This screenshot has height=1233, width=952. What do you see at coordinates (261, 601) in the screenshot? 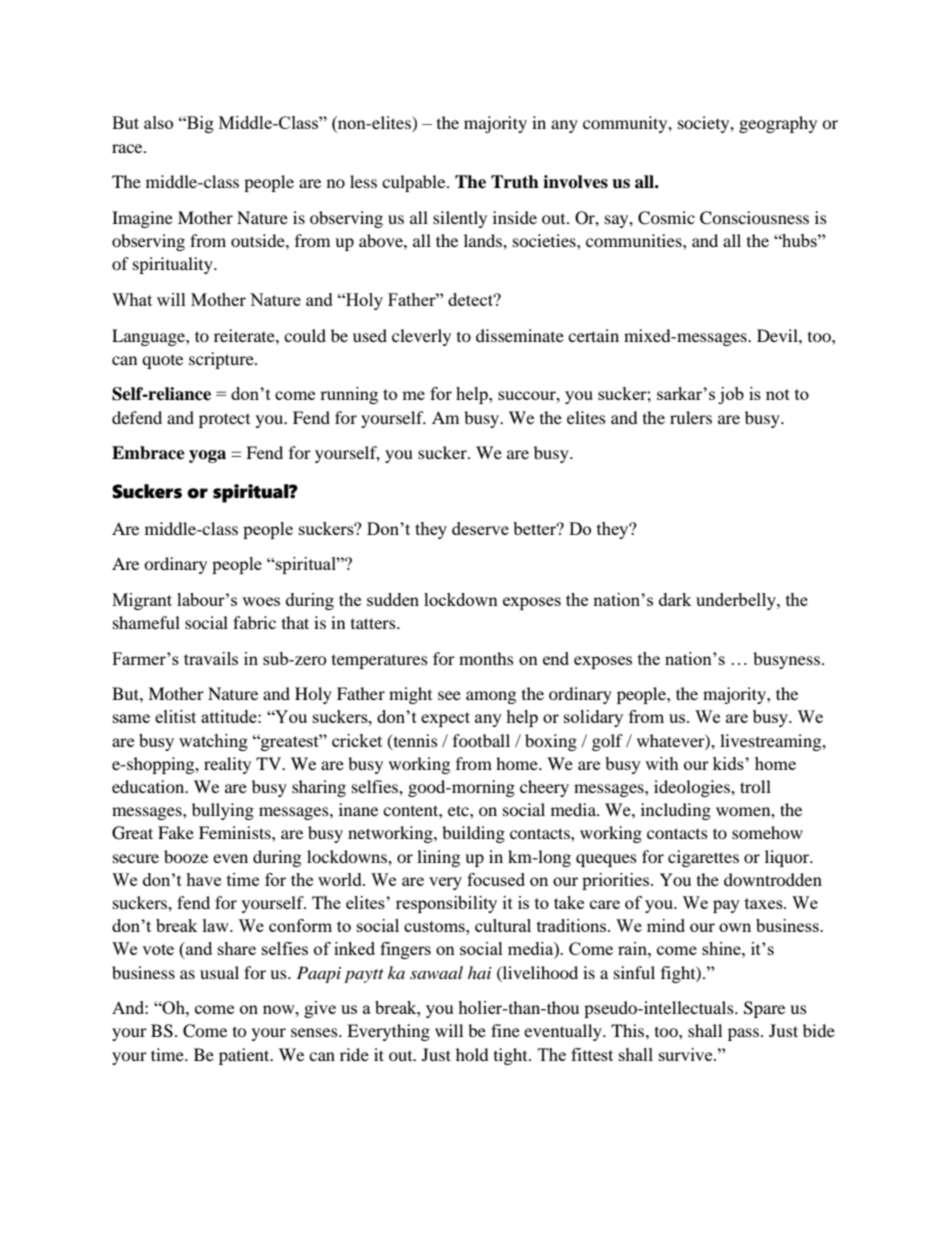
I see `woes` at bounding box center [261, 601].
